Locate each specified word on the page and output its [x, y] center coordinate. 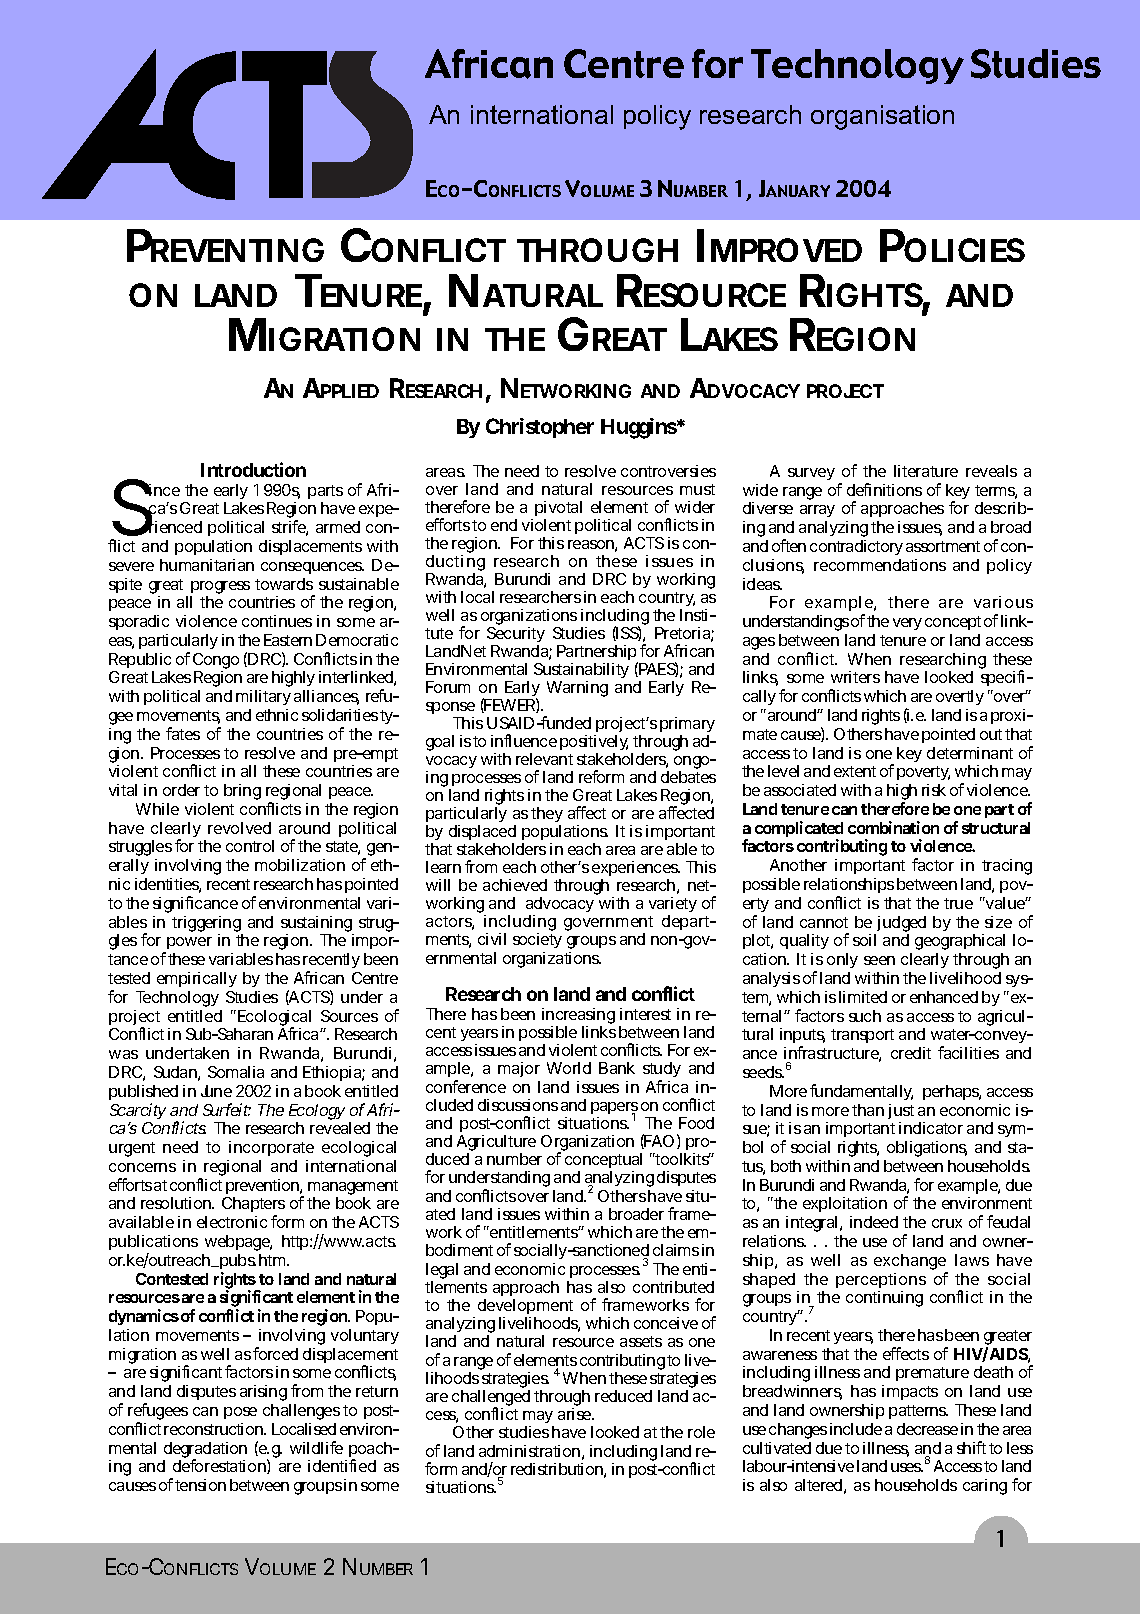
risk [934, 790]
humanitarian [207, 565]
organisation [882, 117]
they [547, 816]
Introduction [253, 469]
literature [926, 471]
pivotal [558, 510]
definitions [884, 489]
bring [242, 792]
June [216, 1091]
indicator [931, 1128]
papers [614, 1109]
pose [240, 1413]
